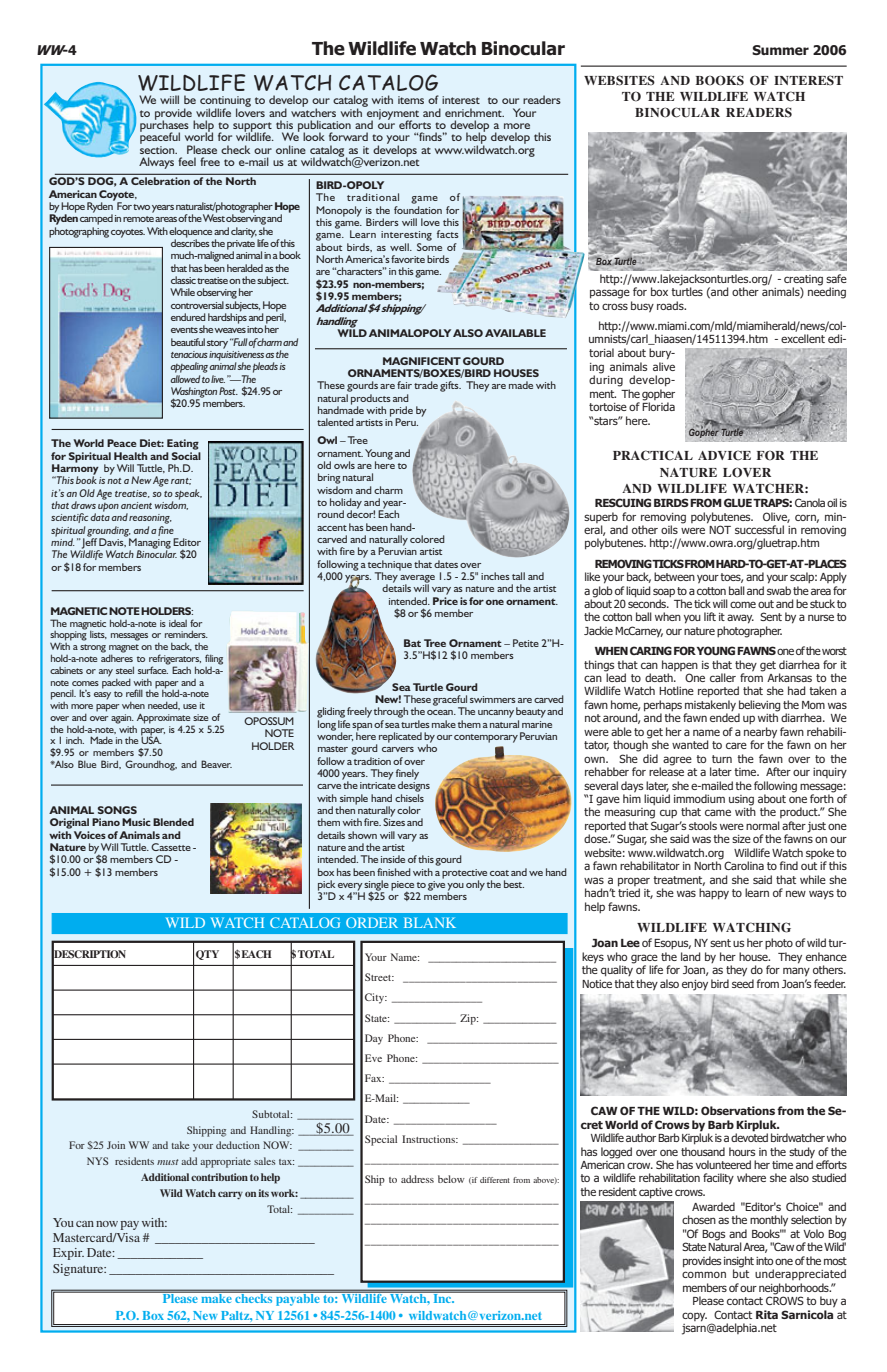  I want to click on ocean, so click(441, 712).
